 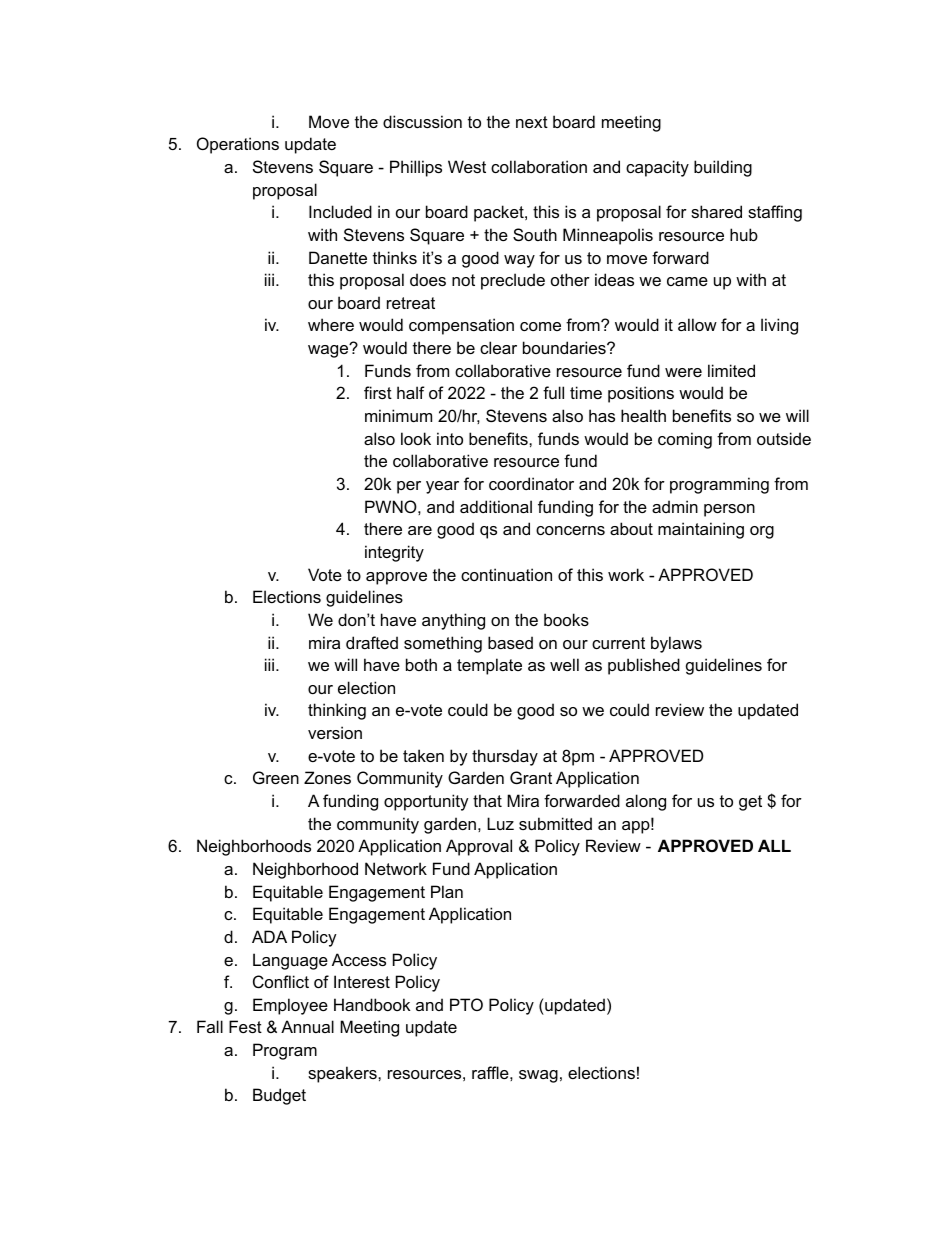 I want to click on building, so click(x=723, y=168).
